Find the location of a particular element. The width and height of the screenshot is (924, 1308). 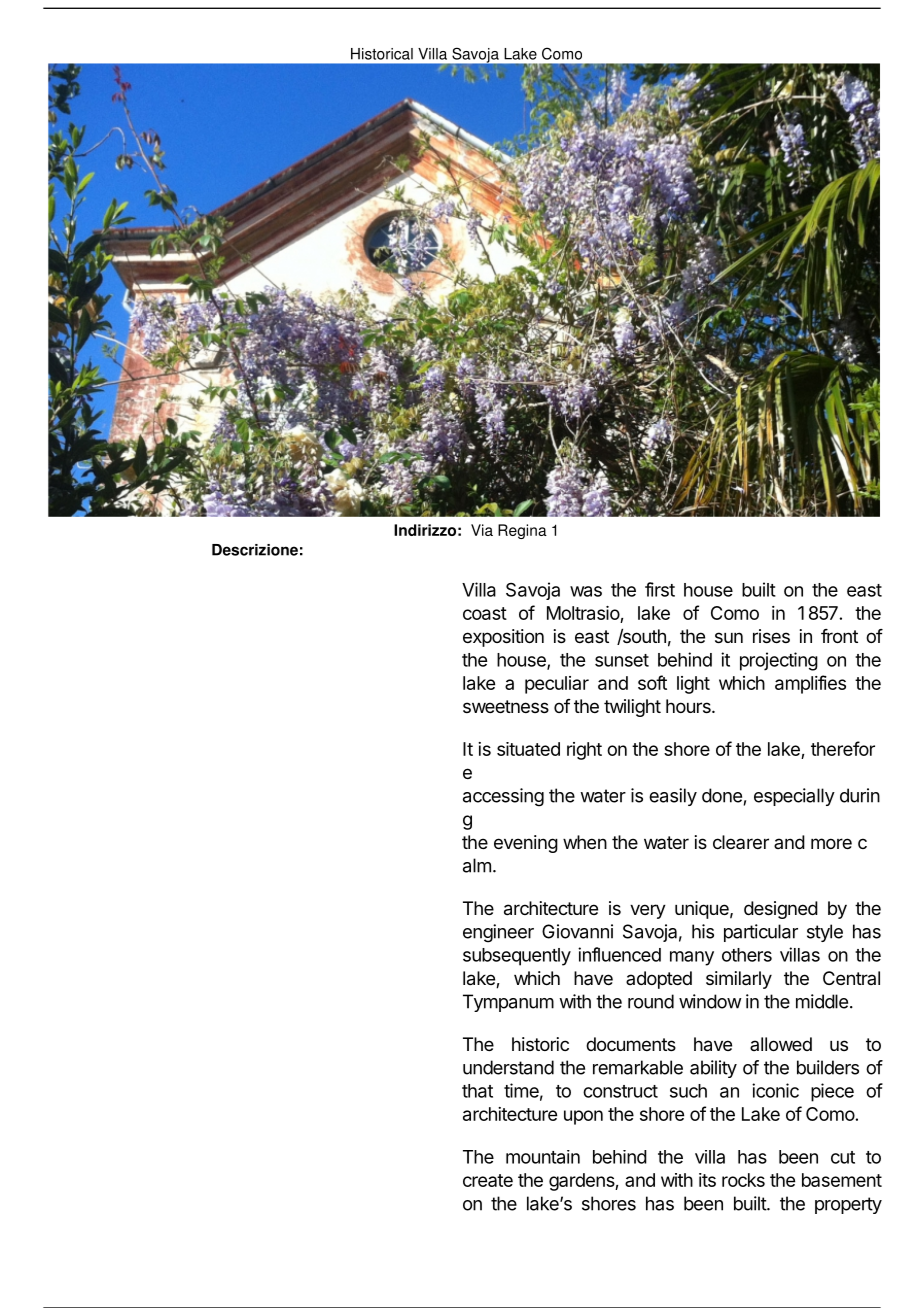

Regina is located at coordinates (522, 531).
